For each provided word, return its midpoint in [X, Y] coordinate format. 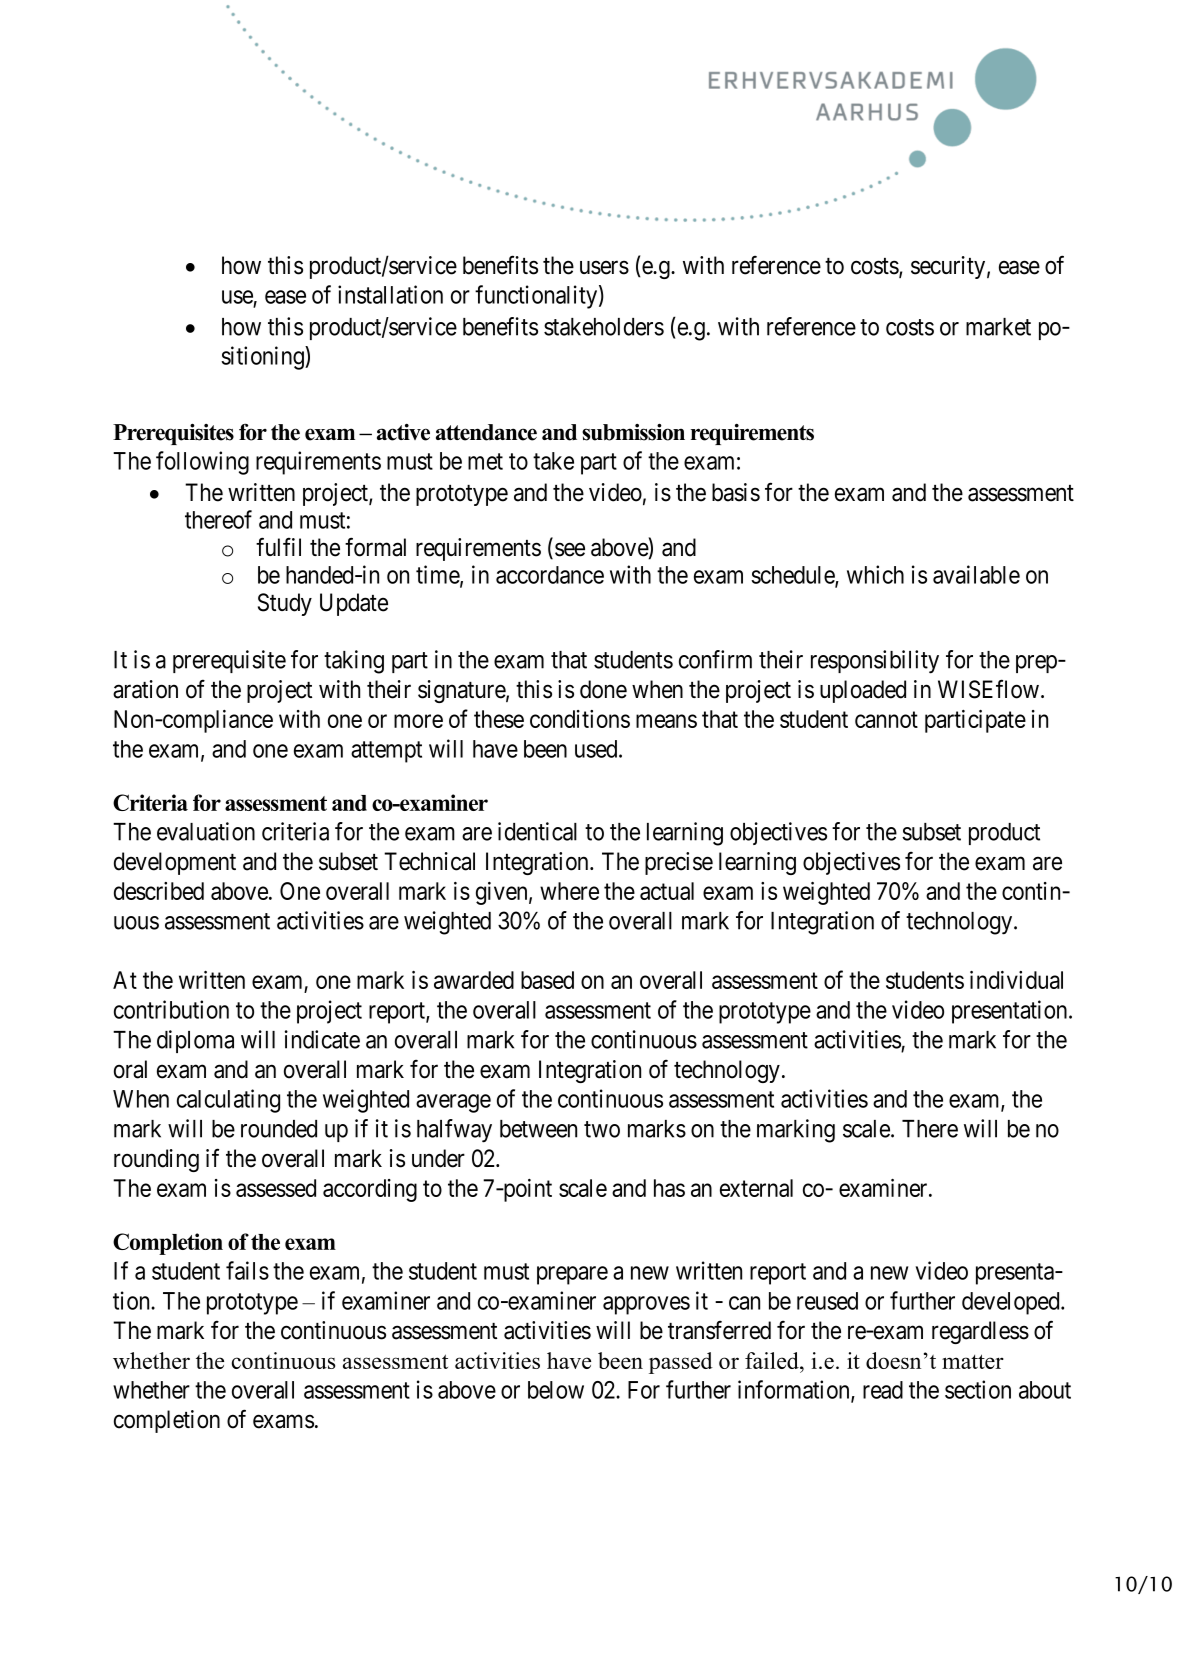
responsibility [875, 662]
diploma [195, 1041]
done [603, 689]
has [669, 1188]
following [202, 463]
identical [537, 831]
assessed [276, 1188]
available [976, 574]
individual [1016, 980]
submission [633, 432]
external [756, 1188]
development [175, 863]
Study [285, 604]
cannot [886, 720]
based [547, 980]
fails [247, 1270]
